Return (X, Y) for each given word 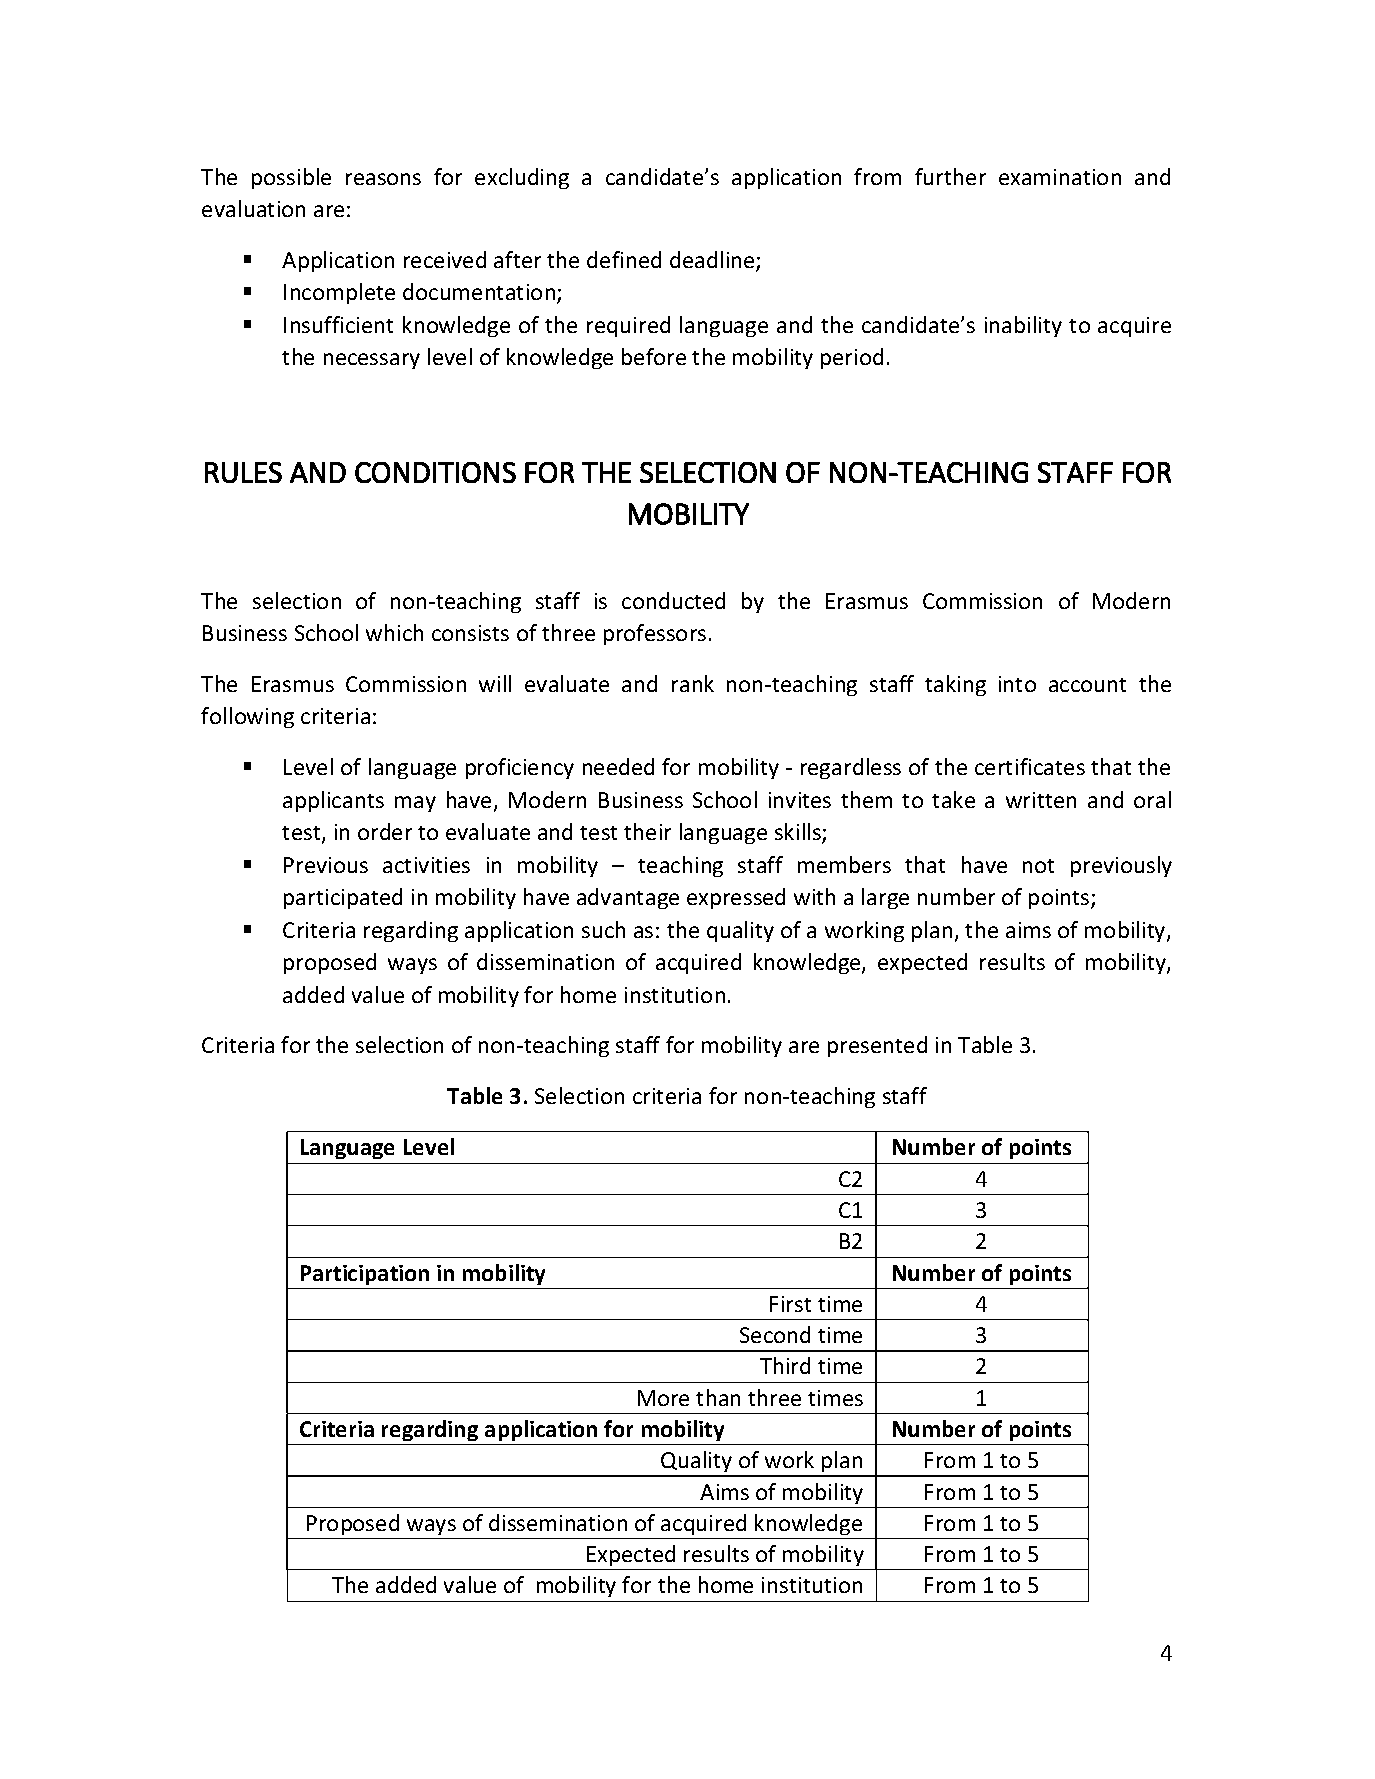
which (394, 632)
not (1038, 866)
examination (1060, 177)
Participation (365, 1275)
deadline (713, 261)
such (603, 929)
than (718, 1397)
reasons (383, 179)
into (1017, 684)
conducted (673, 600)
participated (343, 898)
